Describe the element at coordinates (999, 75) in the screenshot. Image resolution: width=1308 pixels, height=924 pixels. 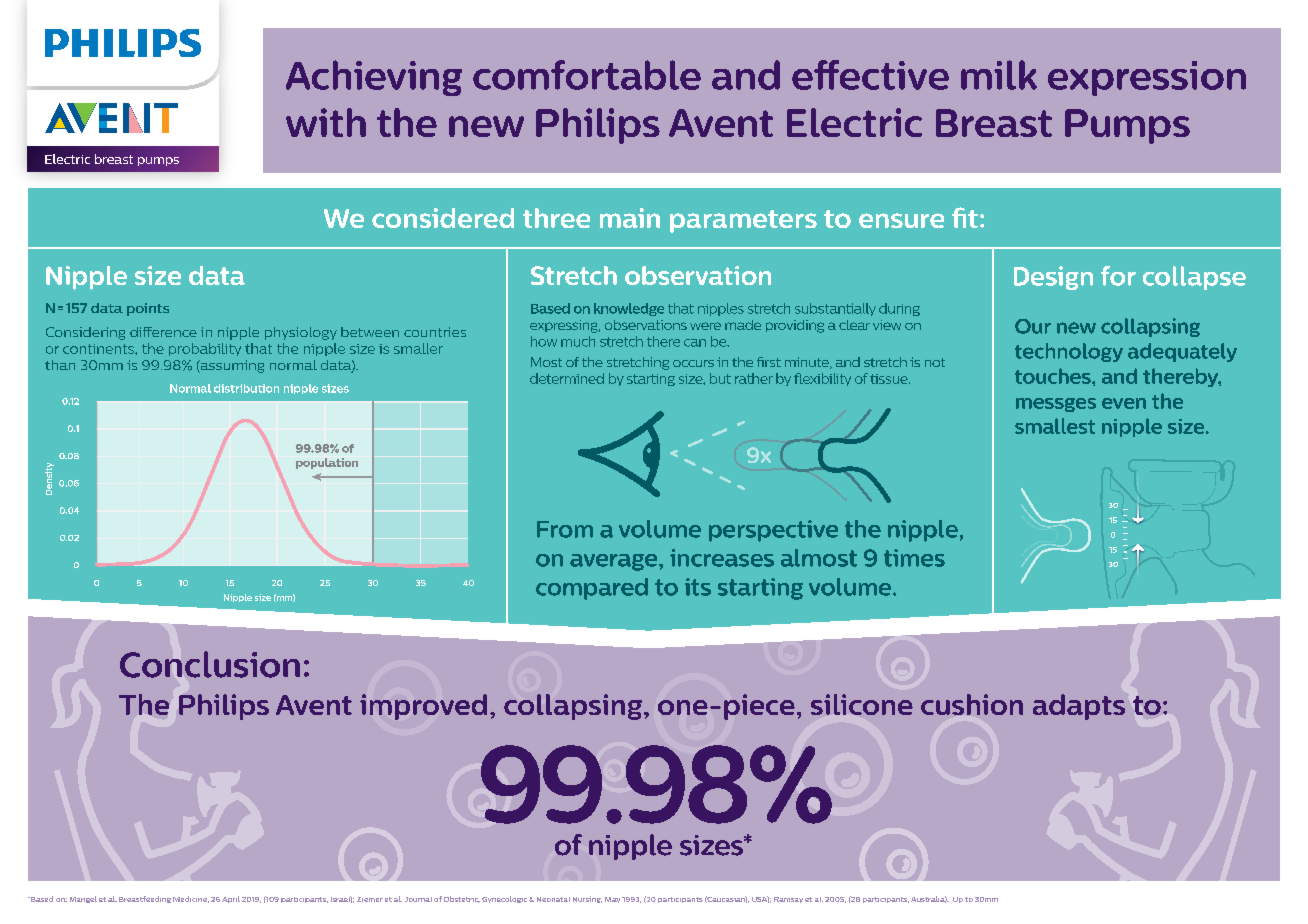
I see `milk` at that location.
